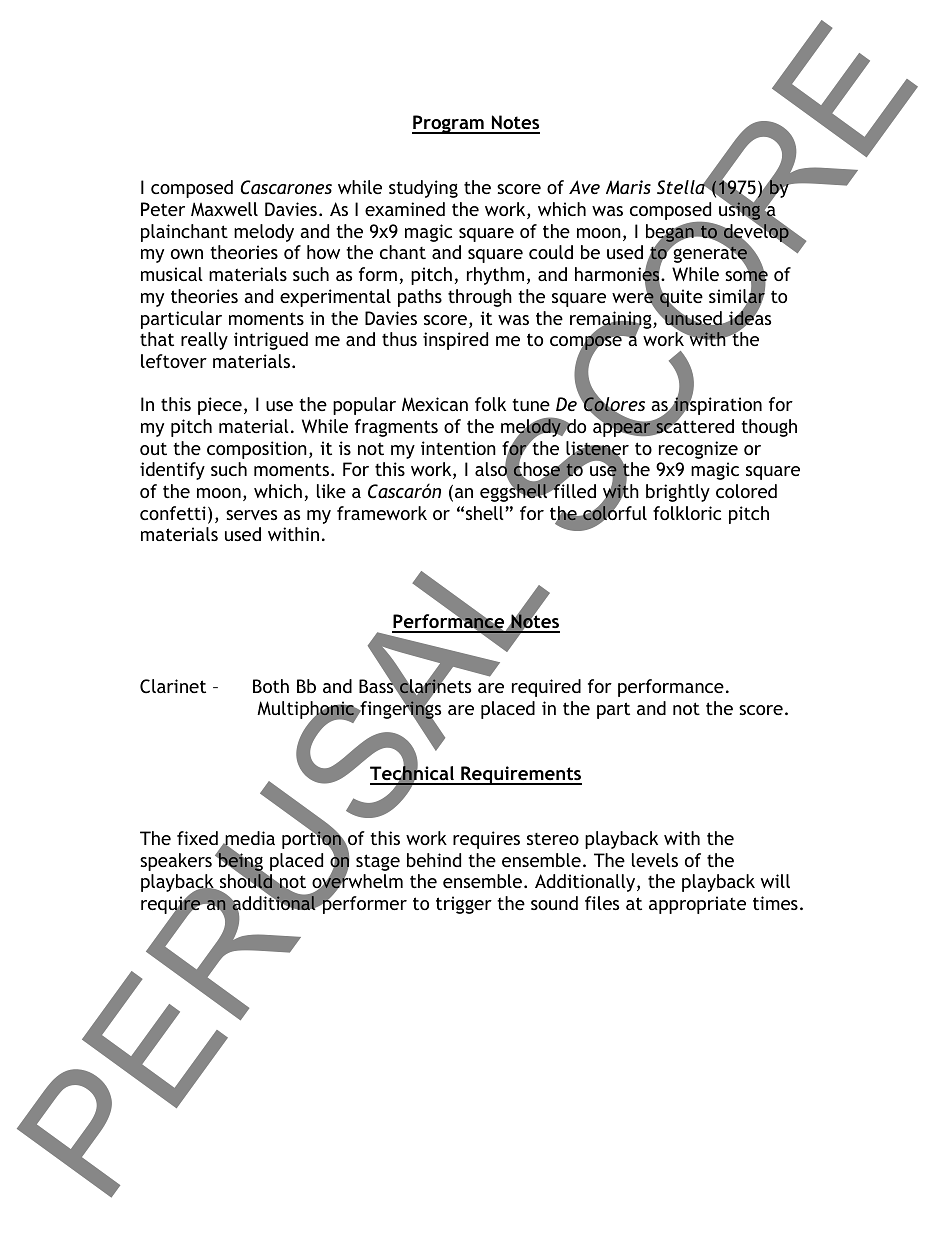 This image has height=1233, width=952. What do you see at coordinates (176, 862) in the image?
I see `speakers` at bounding box center [176, 862].
